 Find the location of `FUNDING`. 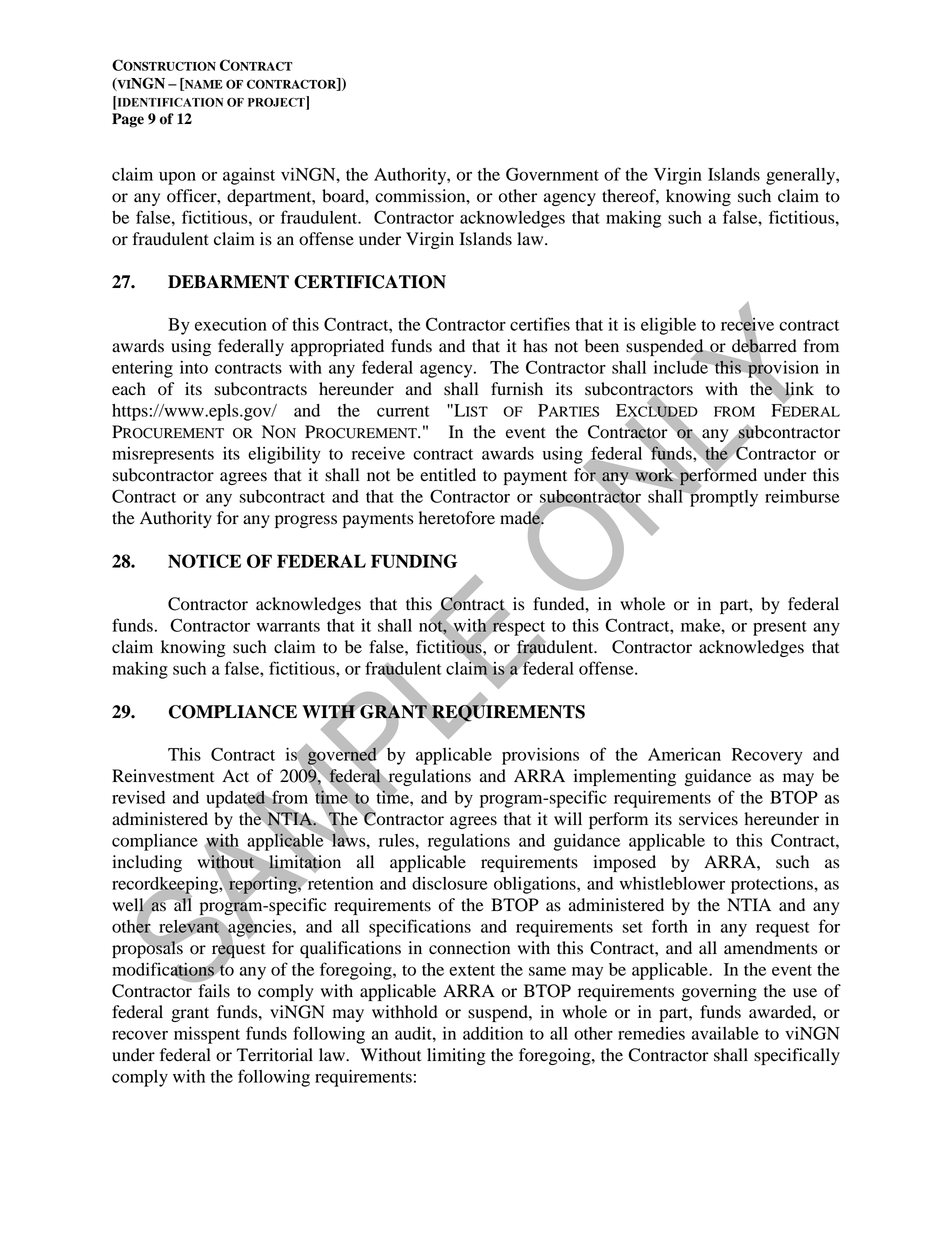

FUNDING is located at coordinates (414, 561).
